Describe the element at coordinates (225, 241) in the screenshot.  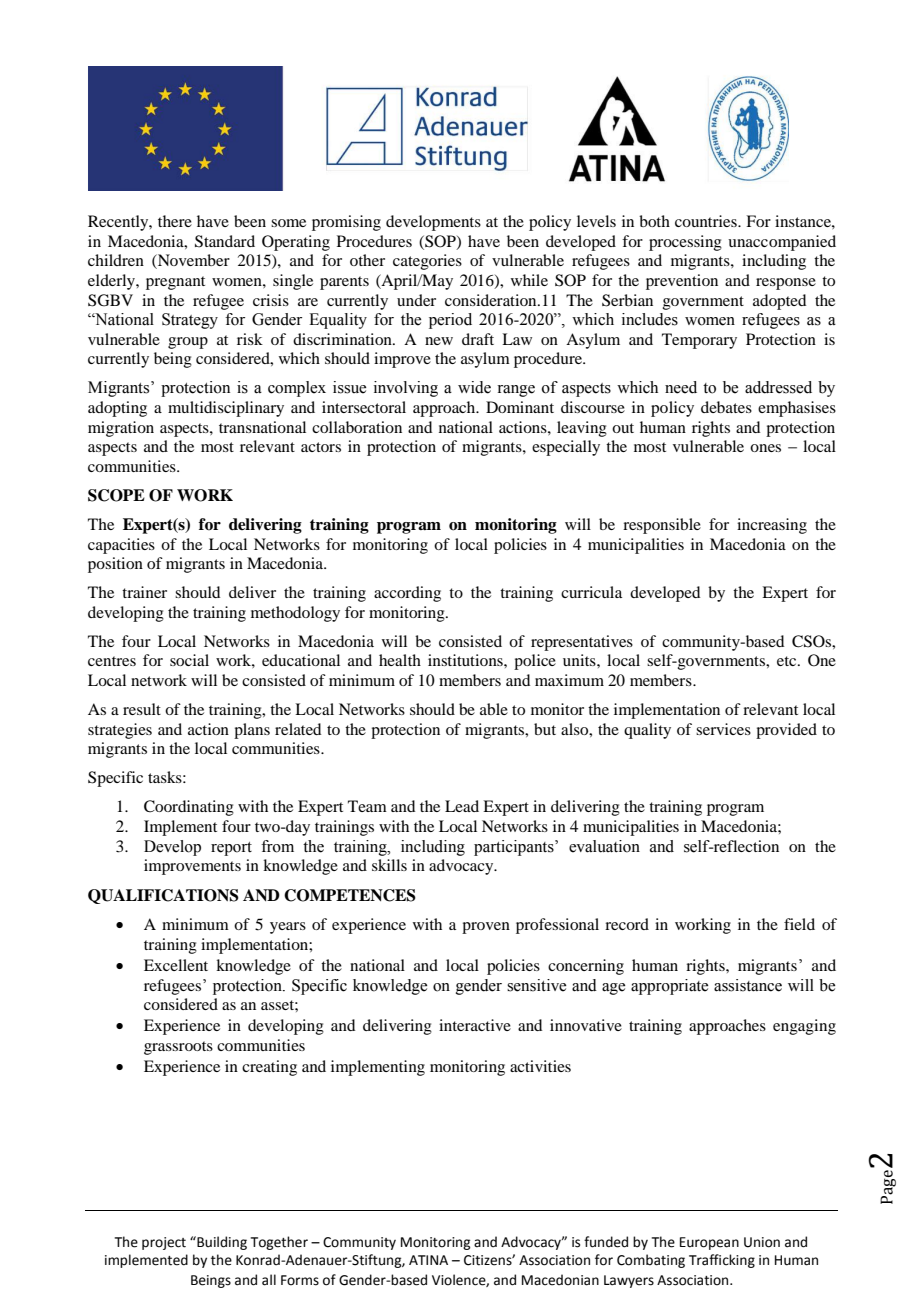
I see `Standard` at that location.
